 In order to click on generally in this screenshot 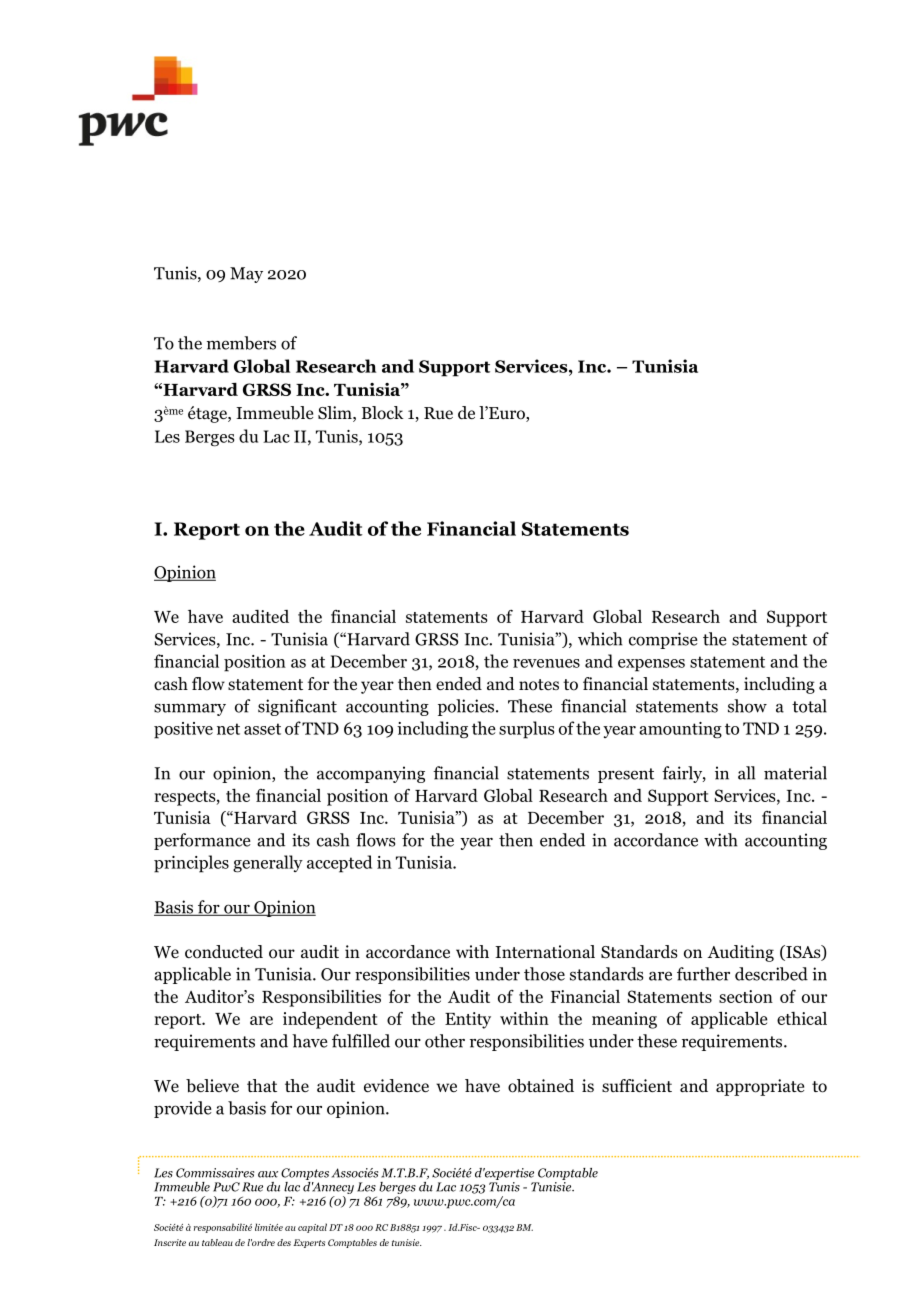, I will do `click(268, 864)`.
